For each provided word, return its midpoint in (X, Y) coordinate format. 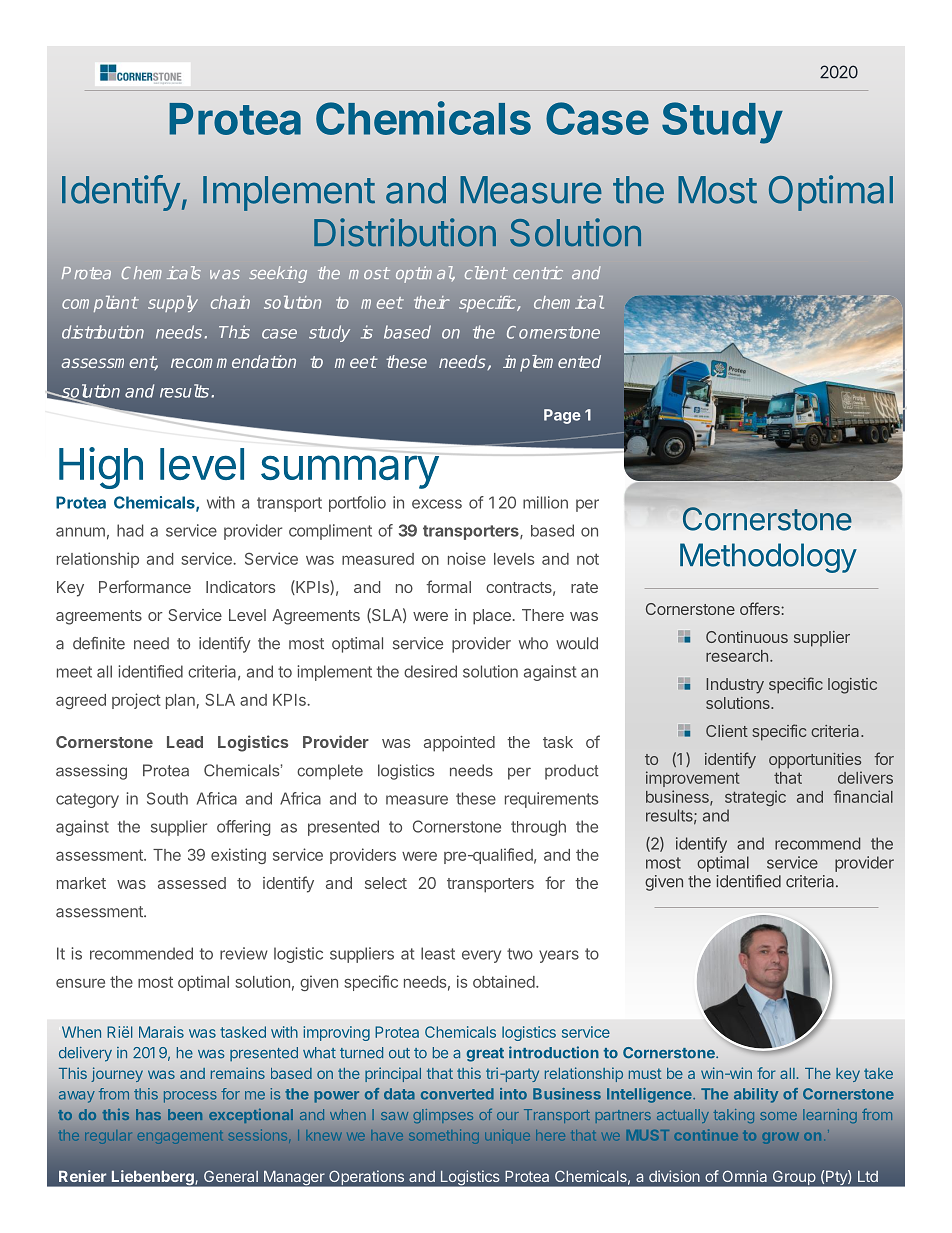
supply (173, 304)
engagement (179, 1138)
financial (863, 796)
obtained (504, 981)
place (492, 617)
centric (538, 272)
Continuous (747, 637)
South (167, 798)
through (538, 828)
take (878, 1073)
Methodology (768, 558)
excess (437, 504)
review (244, 953)
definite (99, 643)
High (101, 468)
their (432, 302)
